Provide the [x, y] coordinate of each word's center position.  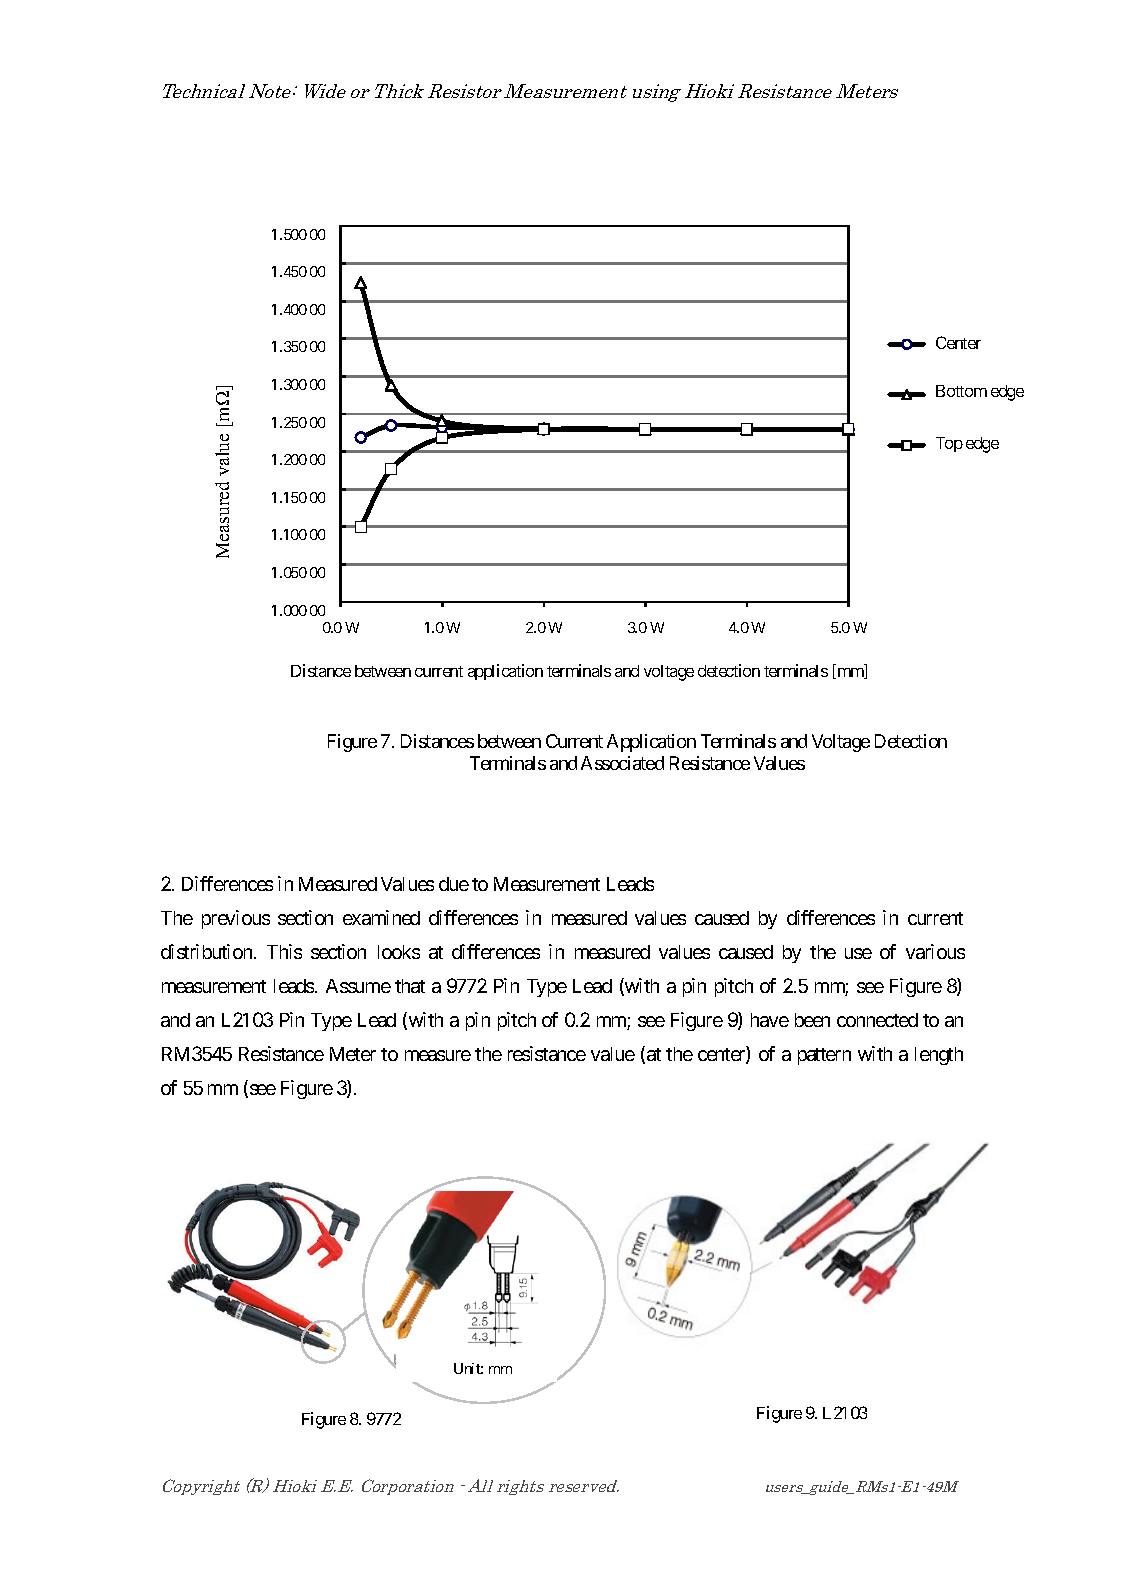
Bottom [961, 391]
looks [399, 952]
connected [877, 1020]
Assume [358, 986]
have [770, 1020]
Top [949, 444]
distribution [206, 951]
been [812, 1020]
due [454, 884]
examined [381, 917]
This [284, 951]
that [410, 986]
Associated [622, 763]
